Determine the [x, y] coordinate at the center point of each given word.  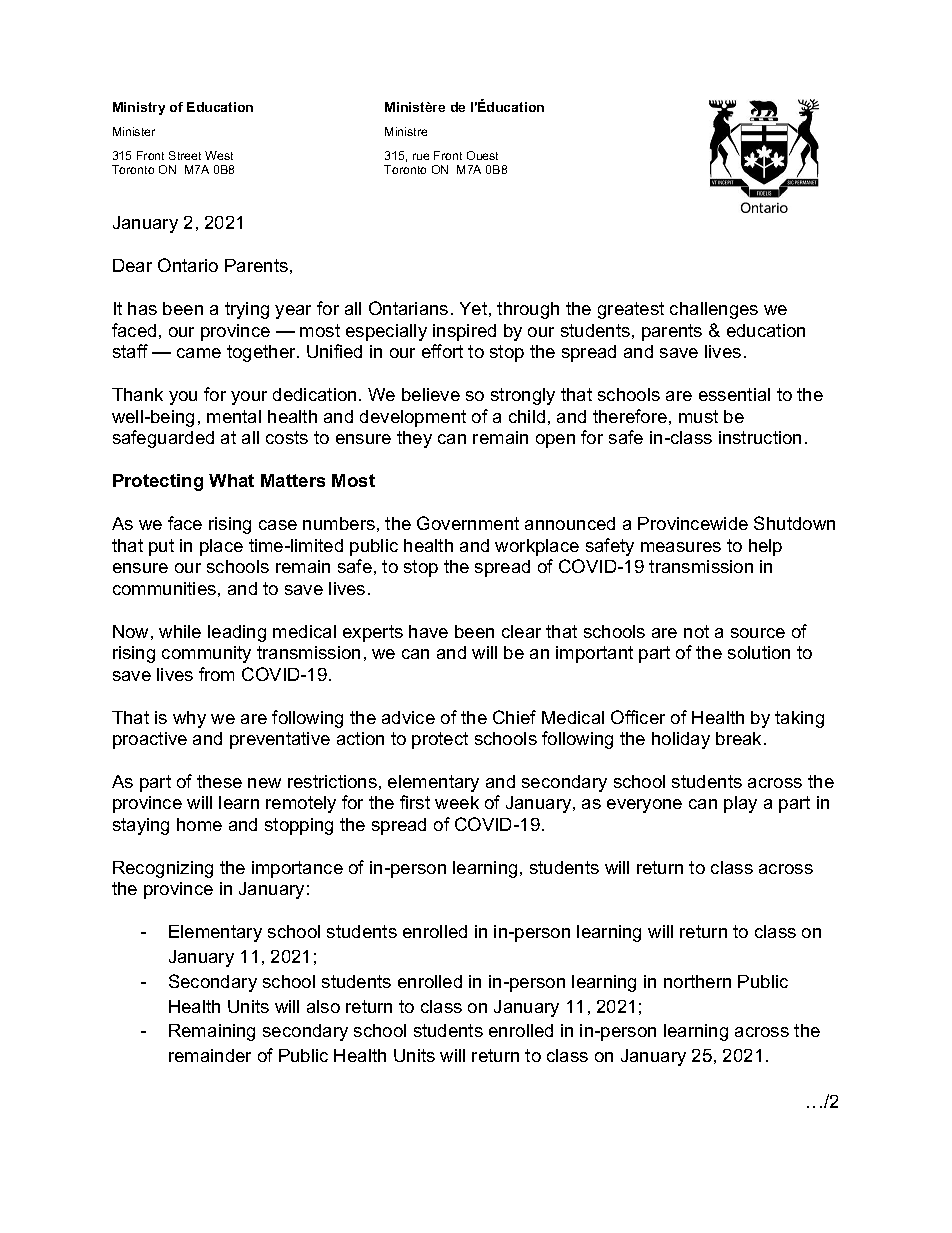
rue [421, 156]
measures [681, 547]
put [161, 547]
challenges [714, 310]
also [323, 1006]
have [428, 631]
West [219, 155]
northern [697, 981]
